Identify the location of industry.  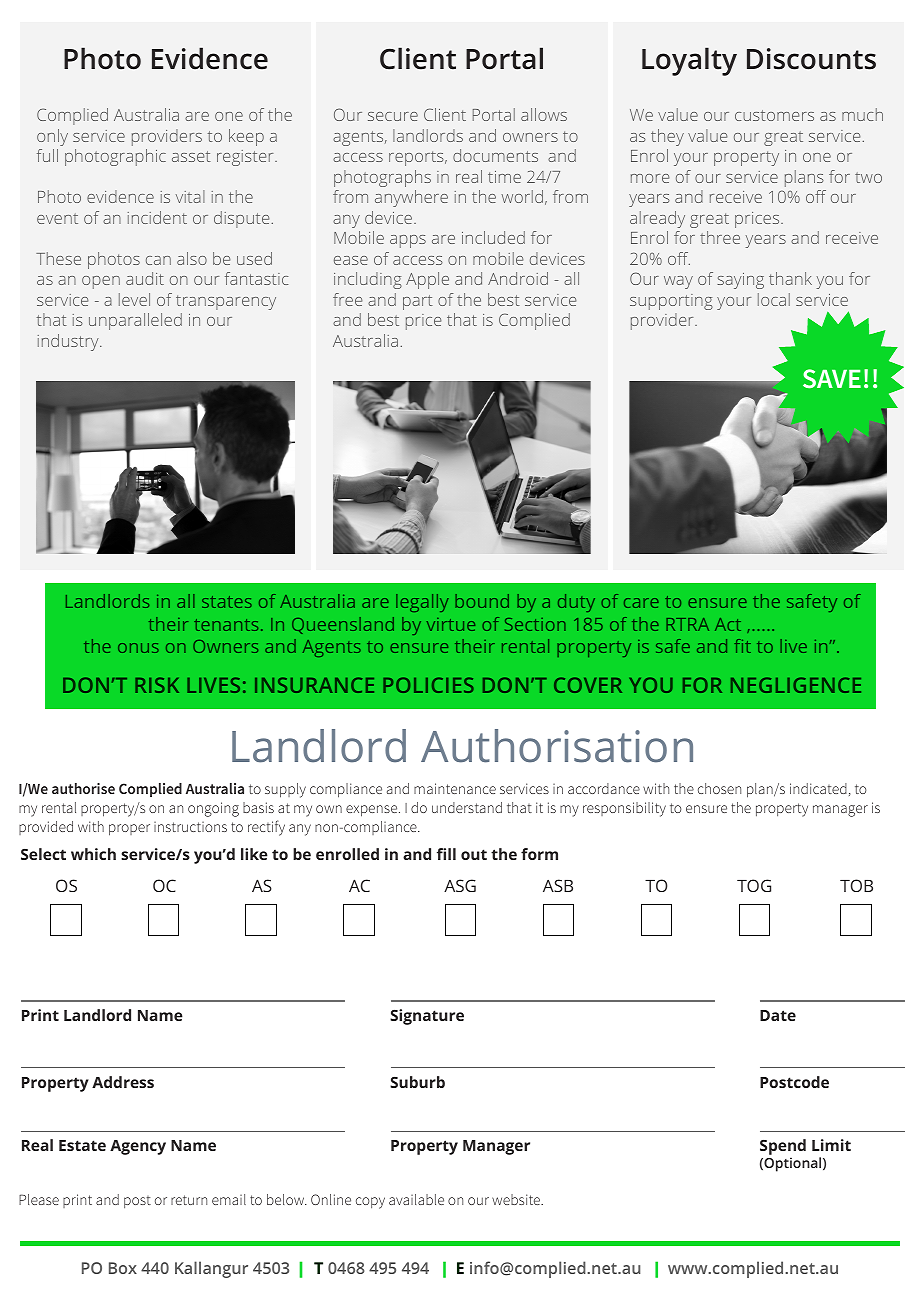
(69, 342).
